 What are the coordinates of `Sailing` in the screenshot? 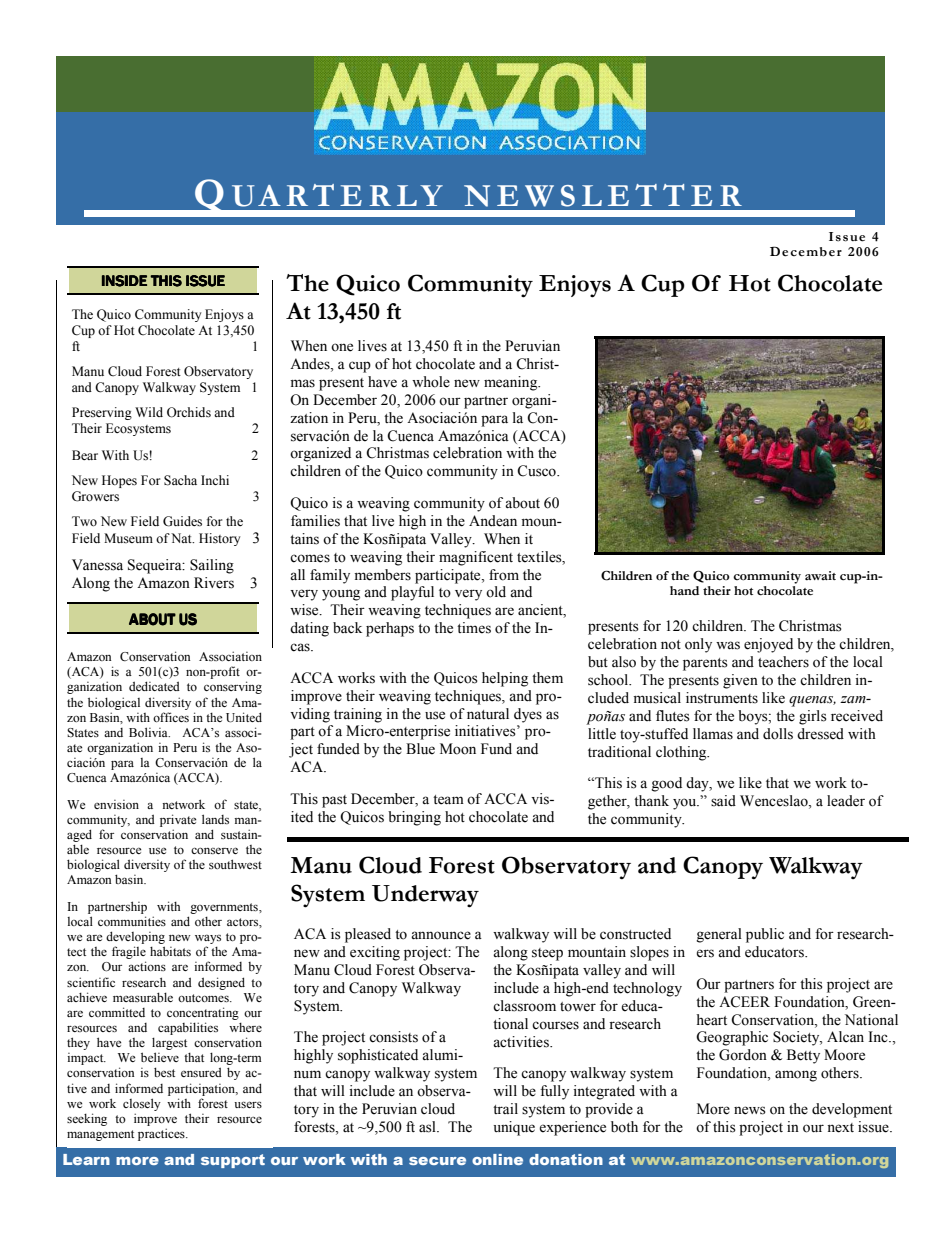 It's located at (212, 566).
